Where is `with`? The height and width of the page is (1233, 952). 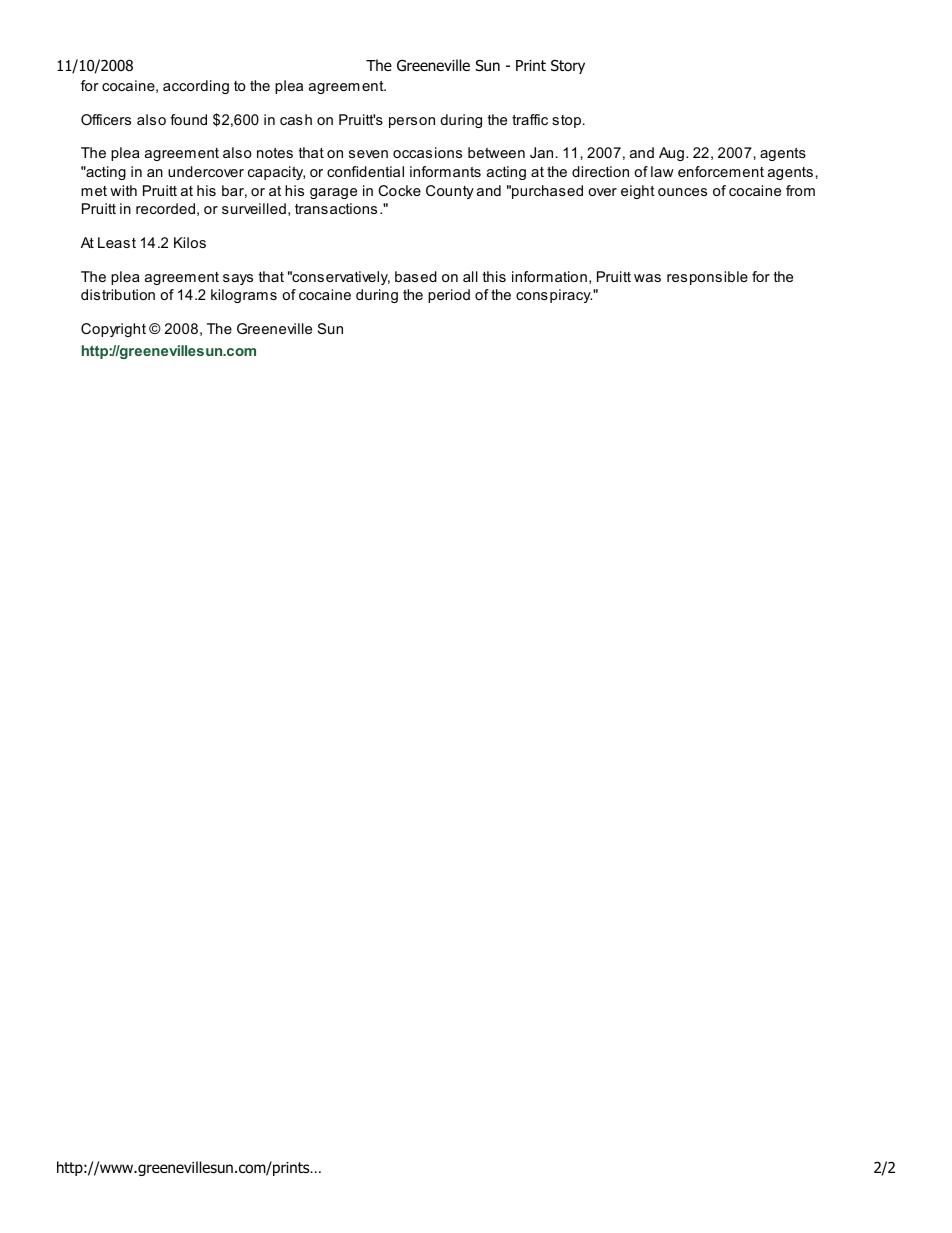 with is located at coordinates (123, 190).
